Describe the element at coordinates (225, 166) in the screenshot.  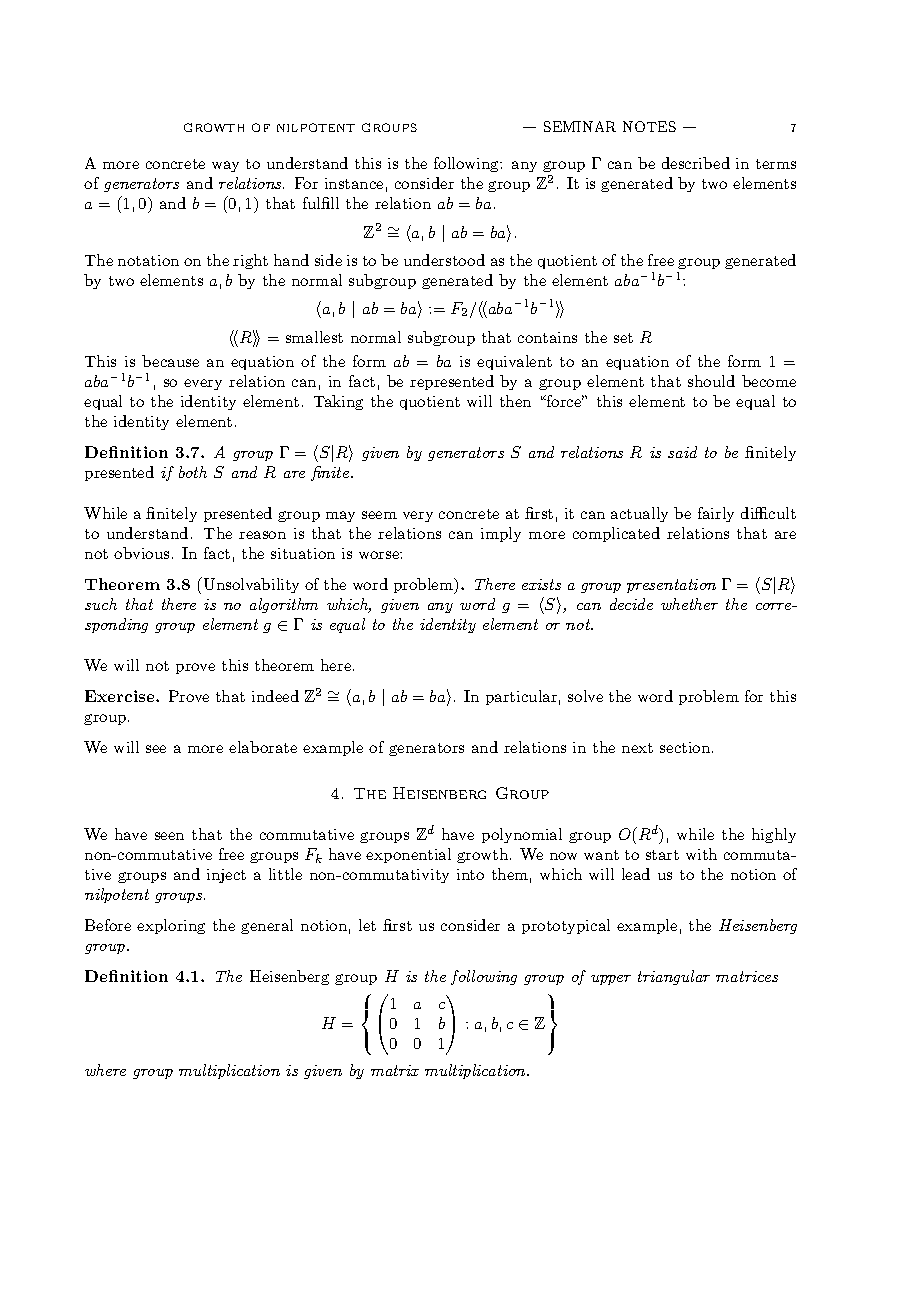
I see `way` at that location.
